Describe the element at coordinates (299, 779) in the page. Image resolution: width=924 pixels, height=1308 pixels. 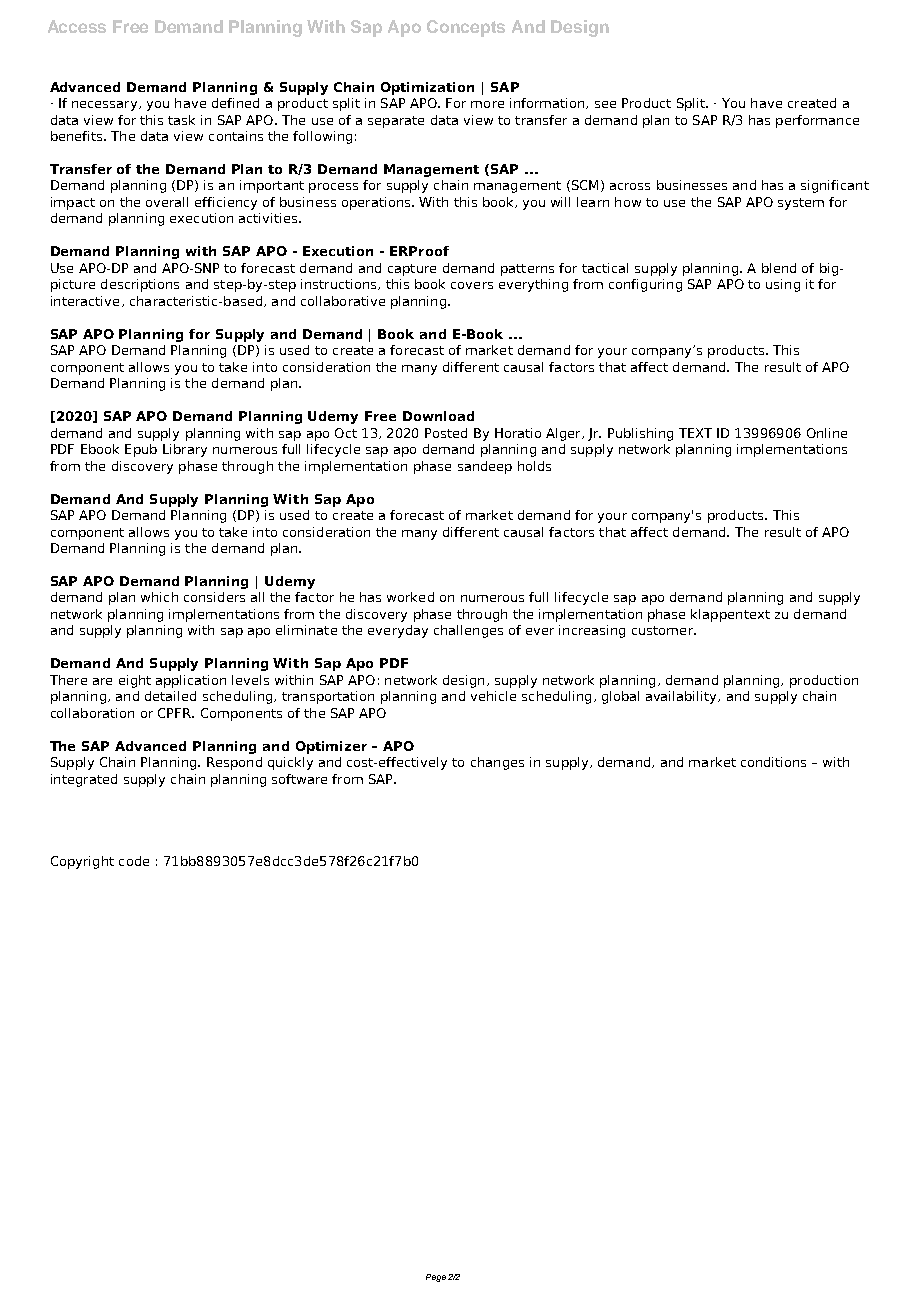
I see `software` at that location.
